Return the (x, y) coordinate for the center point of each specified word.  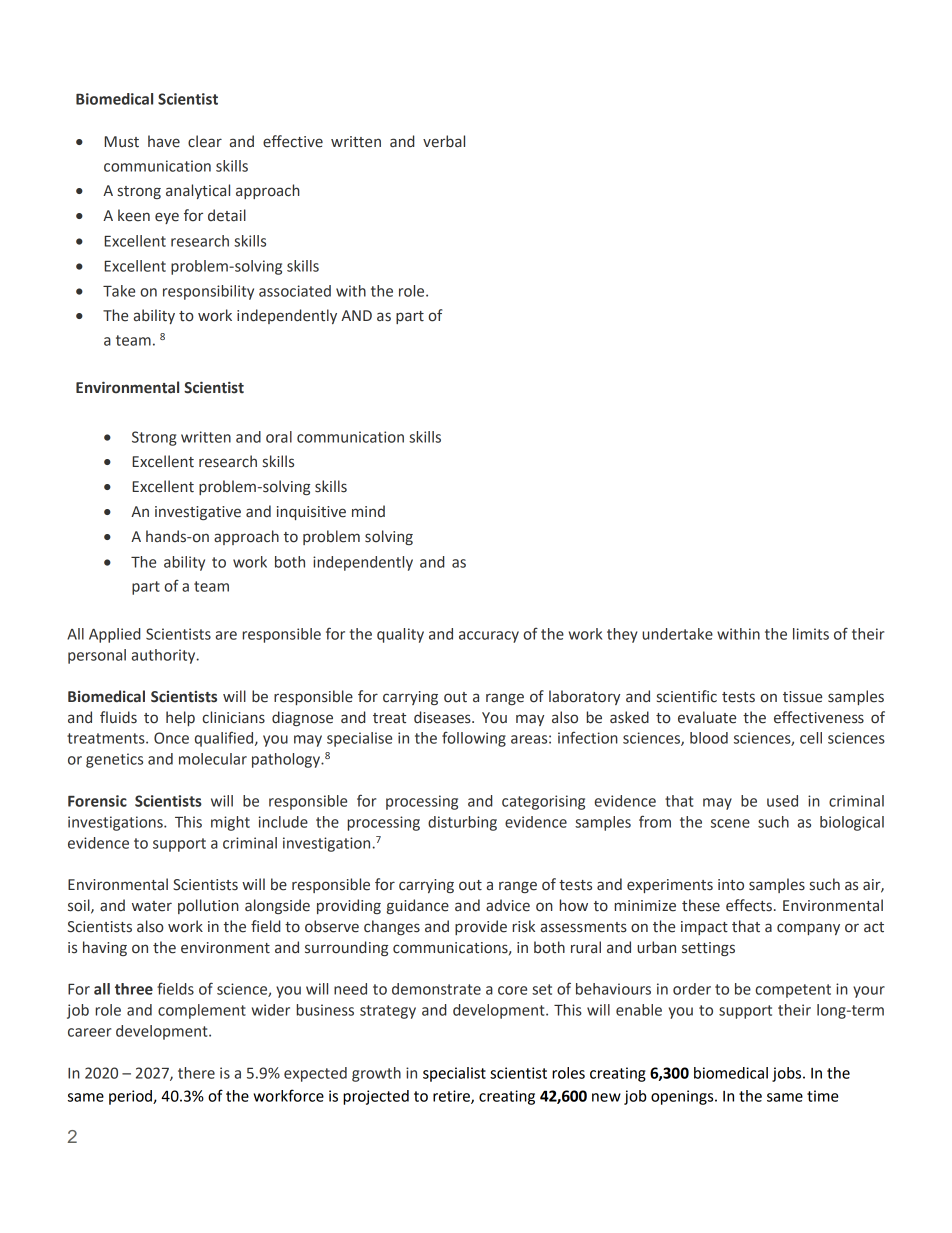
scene (730, 823)
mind (368, 511)
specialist (454, 1074)
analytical (198, 191)
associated (295, 291)
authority (165, 656)
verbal (444, 141)
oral (279, 437)
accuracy (489, 637)
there (196, 1073)
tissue (802, 697)
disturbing (462, 823)
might (230, 823)
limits (811, 634)
